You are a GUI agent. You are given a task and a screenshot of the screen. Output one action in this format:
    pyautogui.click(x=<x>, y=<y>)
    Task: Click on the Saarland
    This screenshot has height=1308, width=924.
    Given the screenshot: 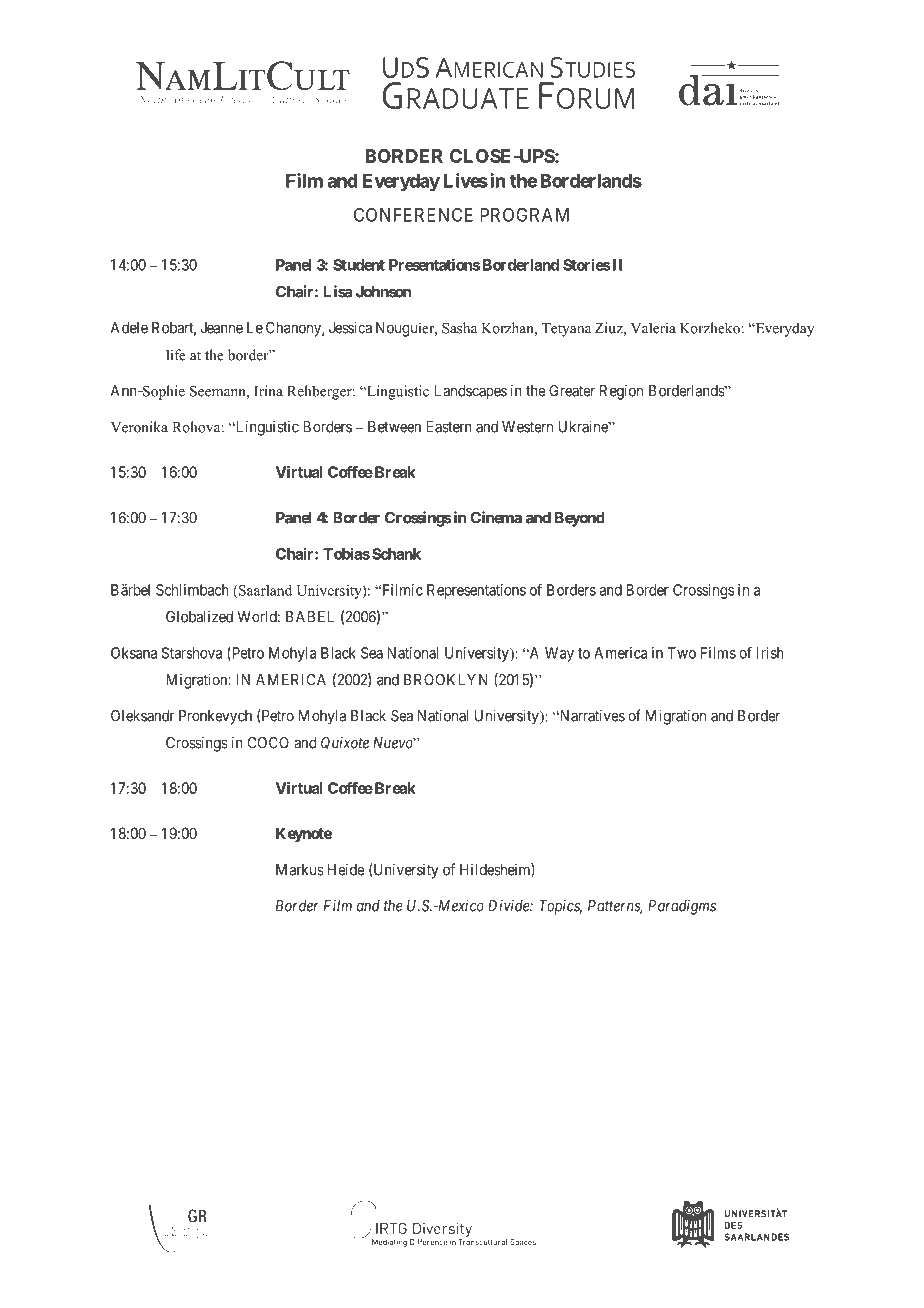 What is the action you would take?
    pyautogui.click(x=264, y=590)
